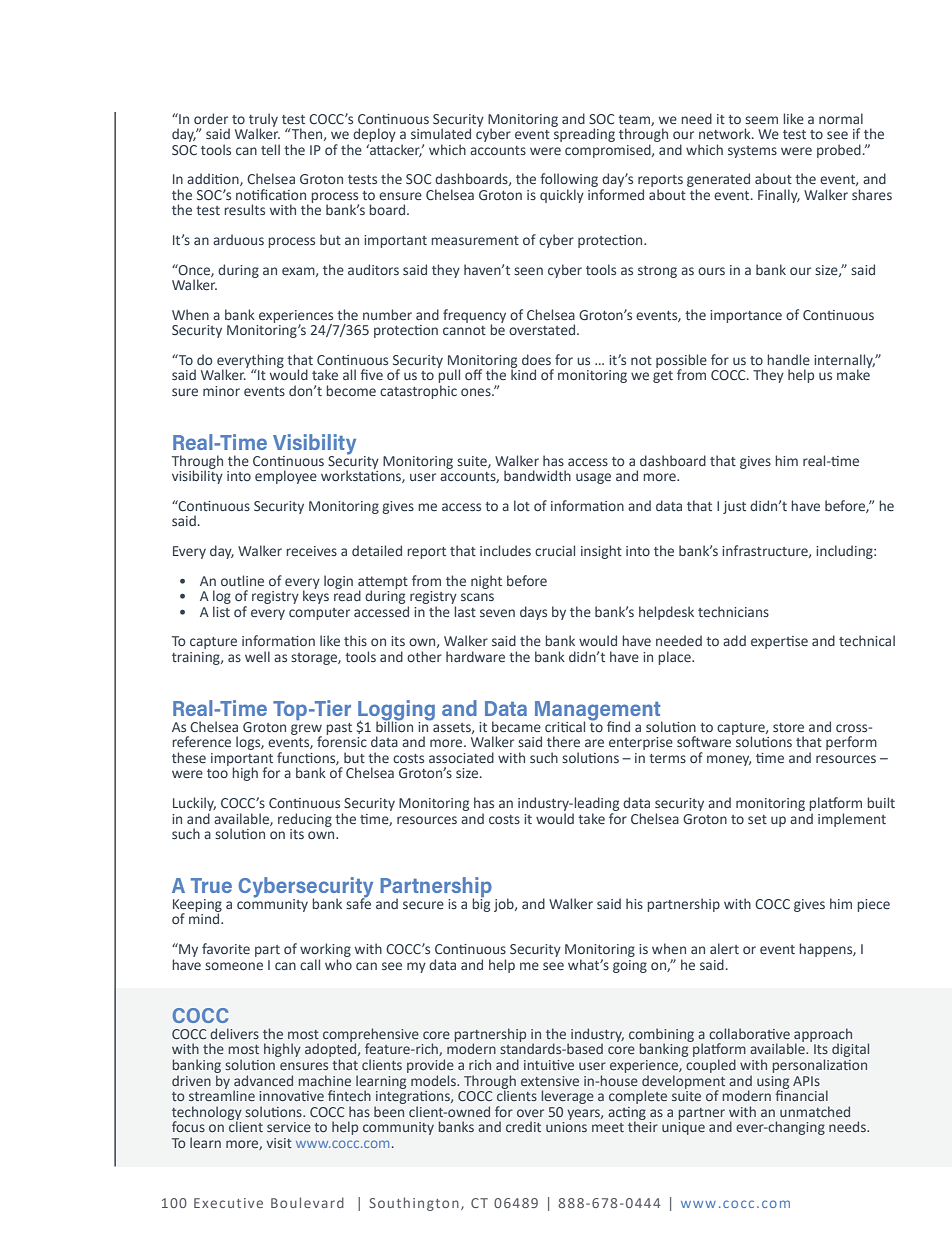 This page has width=952, height=1233. Describe the element at coordinates (630, 966) in the page. I see `going` at that location.
